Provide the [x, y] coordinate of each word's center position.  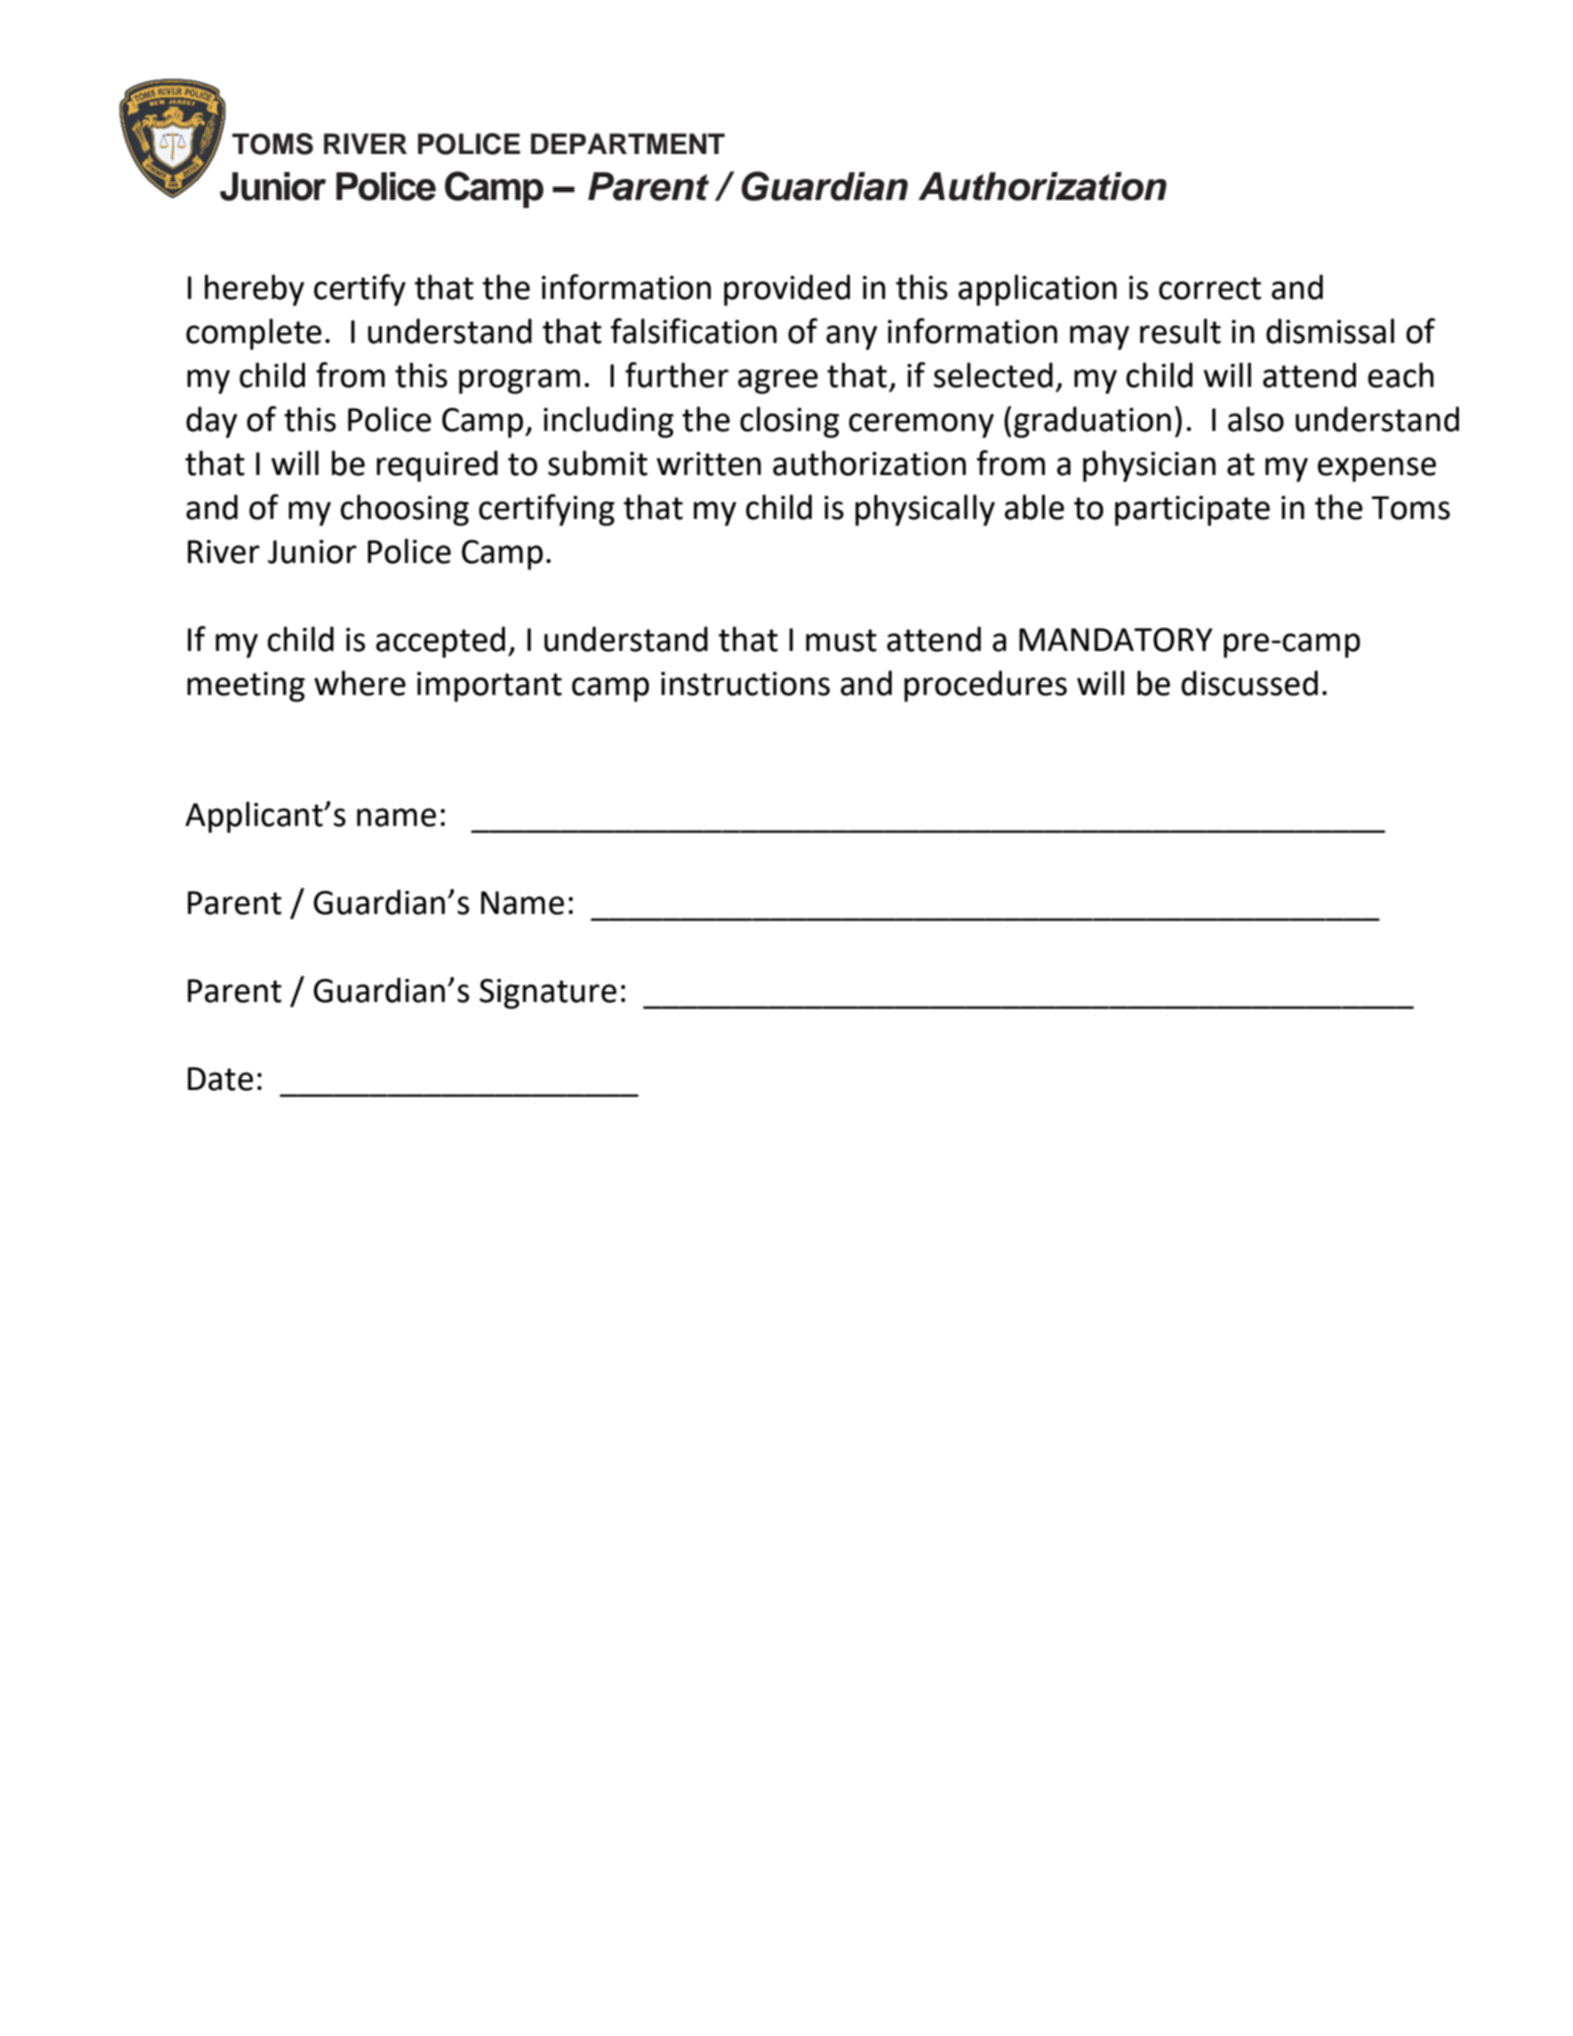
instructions [745, 684]
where [360, 683]
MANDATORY [1116, 640]
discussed [1249, 683]
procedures [985, 686]
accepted [440, 642]
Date [220, 1079]
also [1256, 419]
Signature [548, 994]
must [841, 640]
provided [787, 290]
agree [778, 381]
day [211, 422]
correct [1210, 288]
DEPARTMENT [628, 143]
